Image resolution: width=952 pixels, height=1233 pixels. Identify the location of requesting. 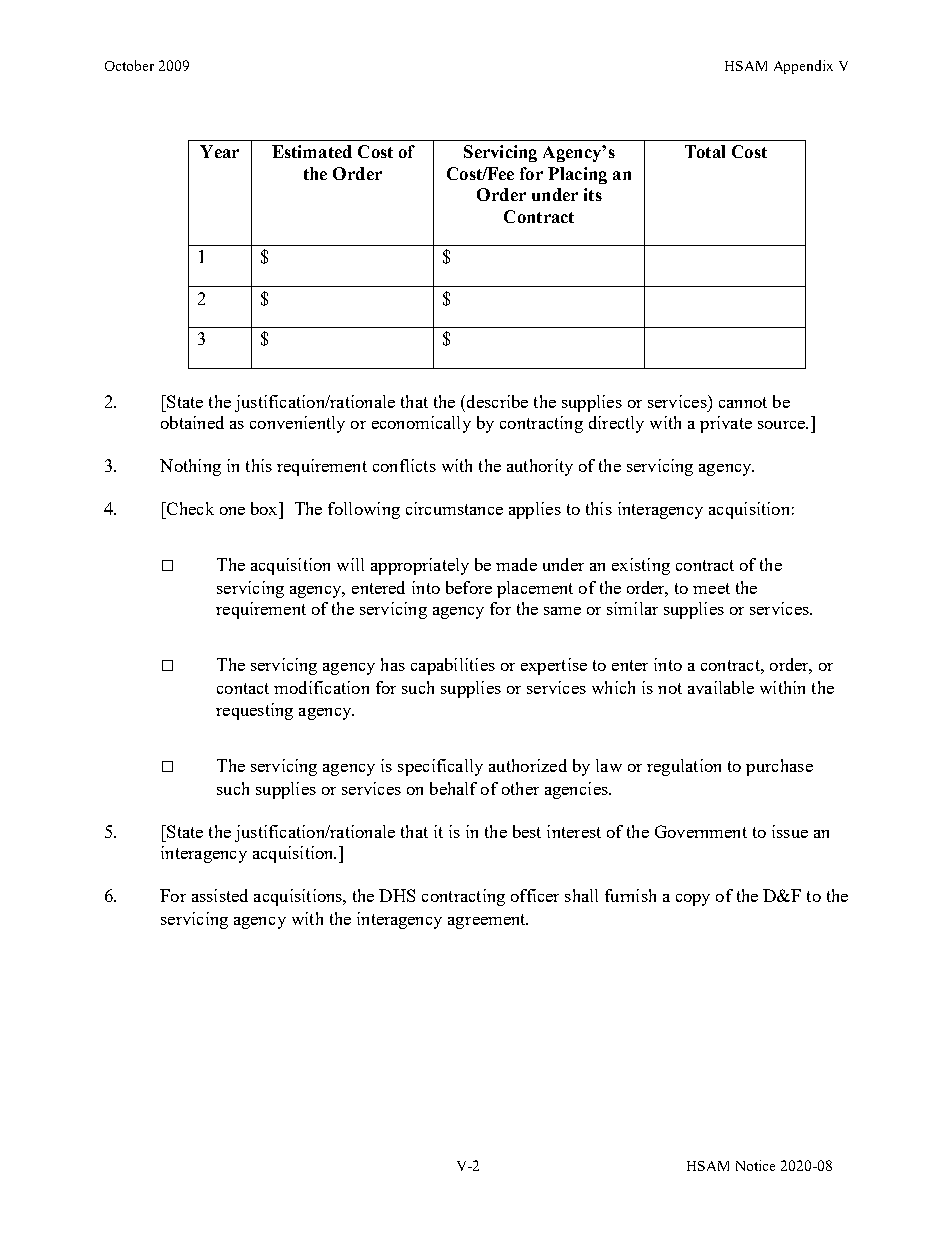
(254, 711).
